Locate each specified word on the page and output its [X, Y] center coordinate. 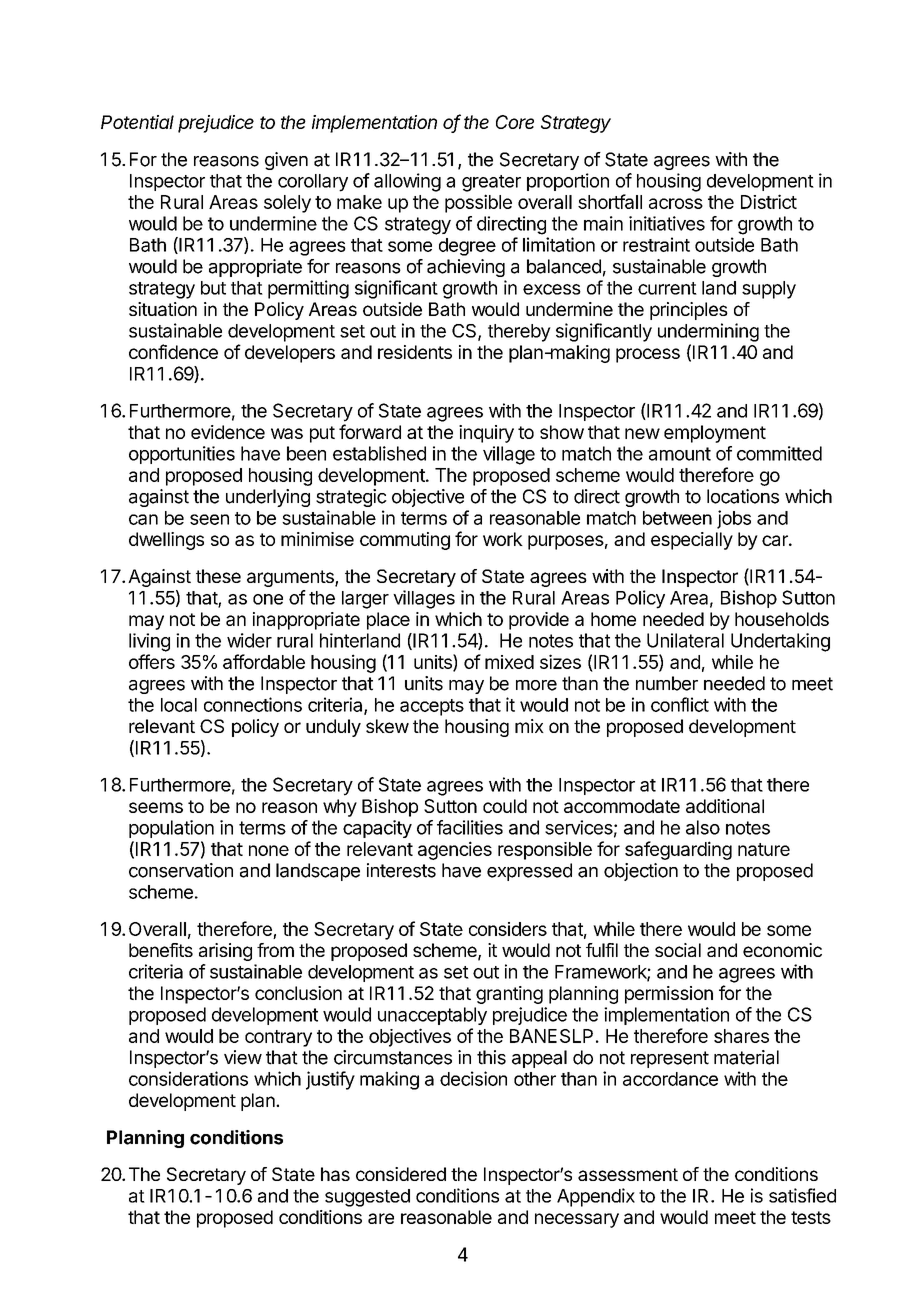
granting [509, 995]
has [335, 1174]
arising [225, 952]
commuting [405, 541]
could [505, 806]
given [286, 161]
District [769, 201]
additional [725, 806]
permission [669, 995]
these [218, 576]
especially [692, 541]
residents [415, 352]
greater [491, 183]
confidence [173, 351]
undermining [708, 332]
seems [156, 807]
